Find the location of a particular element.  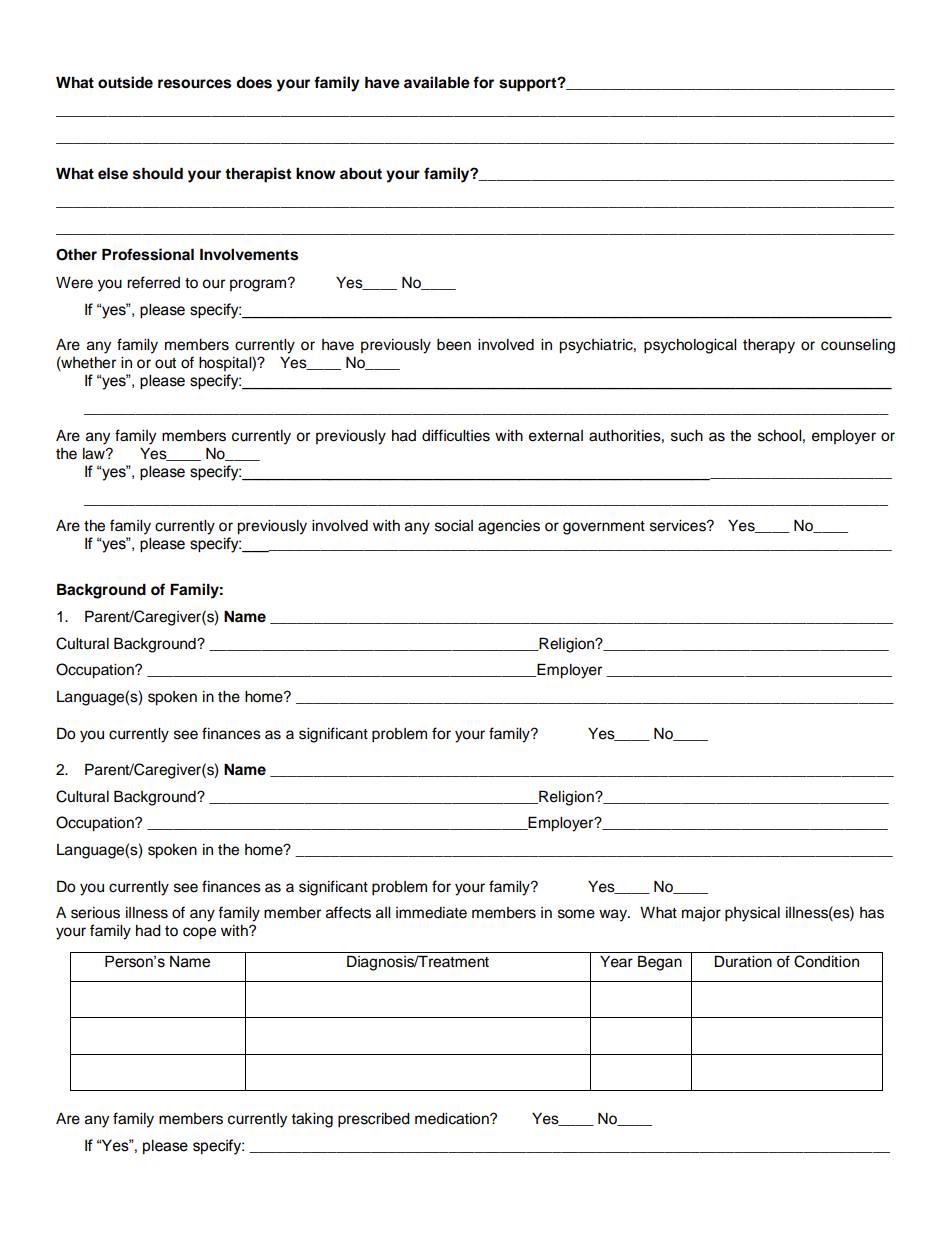

such is located at coordinates (687, 436).
